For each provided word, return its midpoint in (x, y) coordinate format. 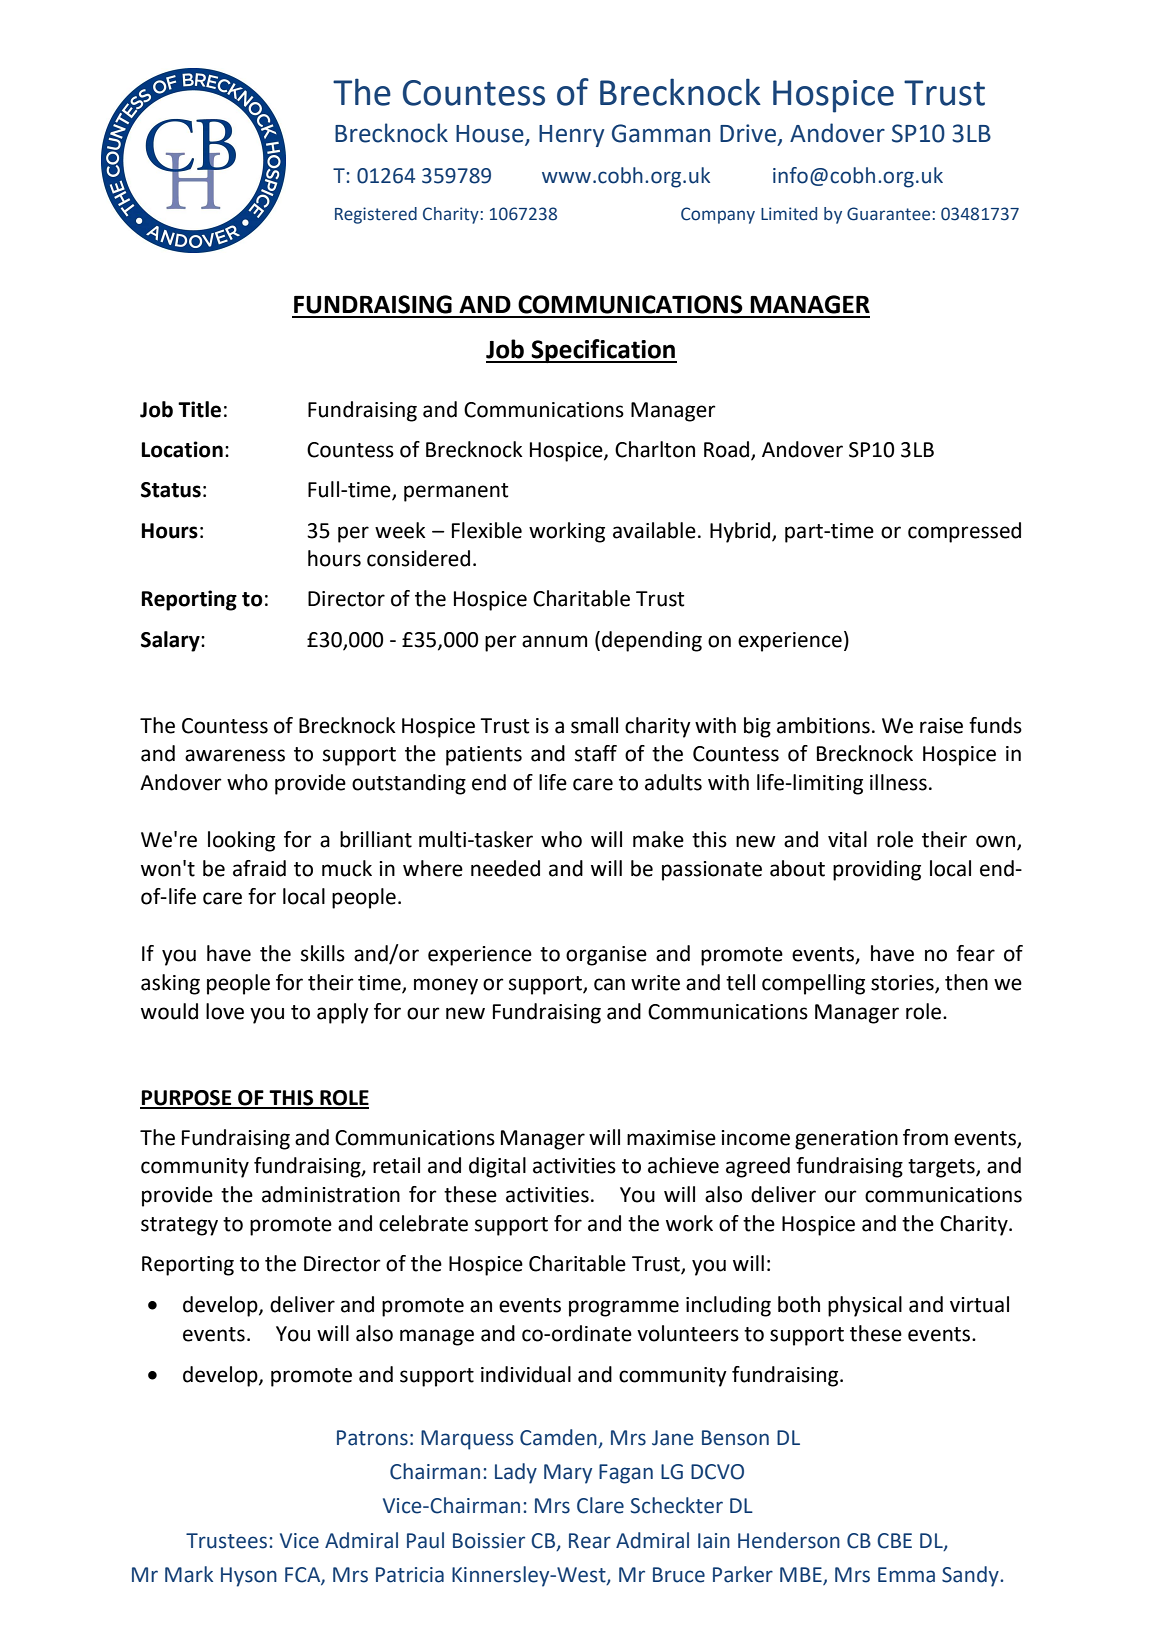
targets (942, 1168)
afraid (259, 868)
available (654, 530)
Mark (189, 1574)
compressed (964, 532)
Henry (571, 136)
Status (171, 490)
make (658, 839)
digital (497, 1167)
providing (877, 870)
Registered (376, 215)
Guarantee (888, 214)
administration (331, 1194)
